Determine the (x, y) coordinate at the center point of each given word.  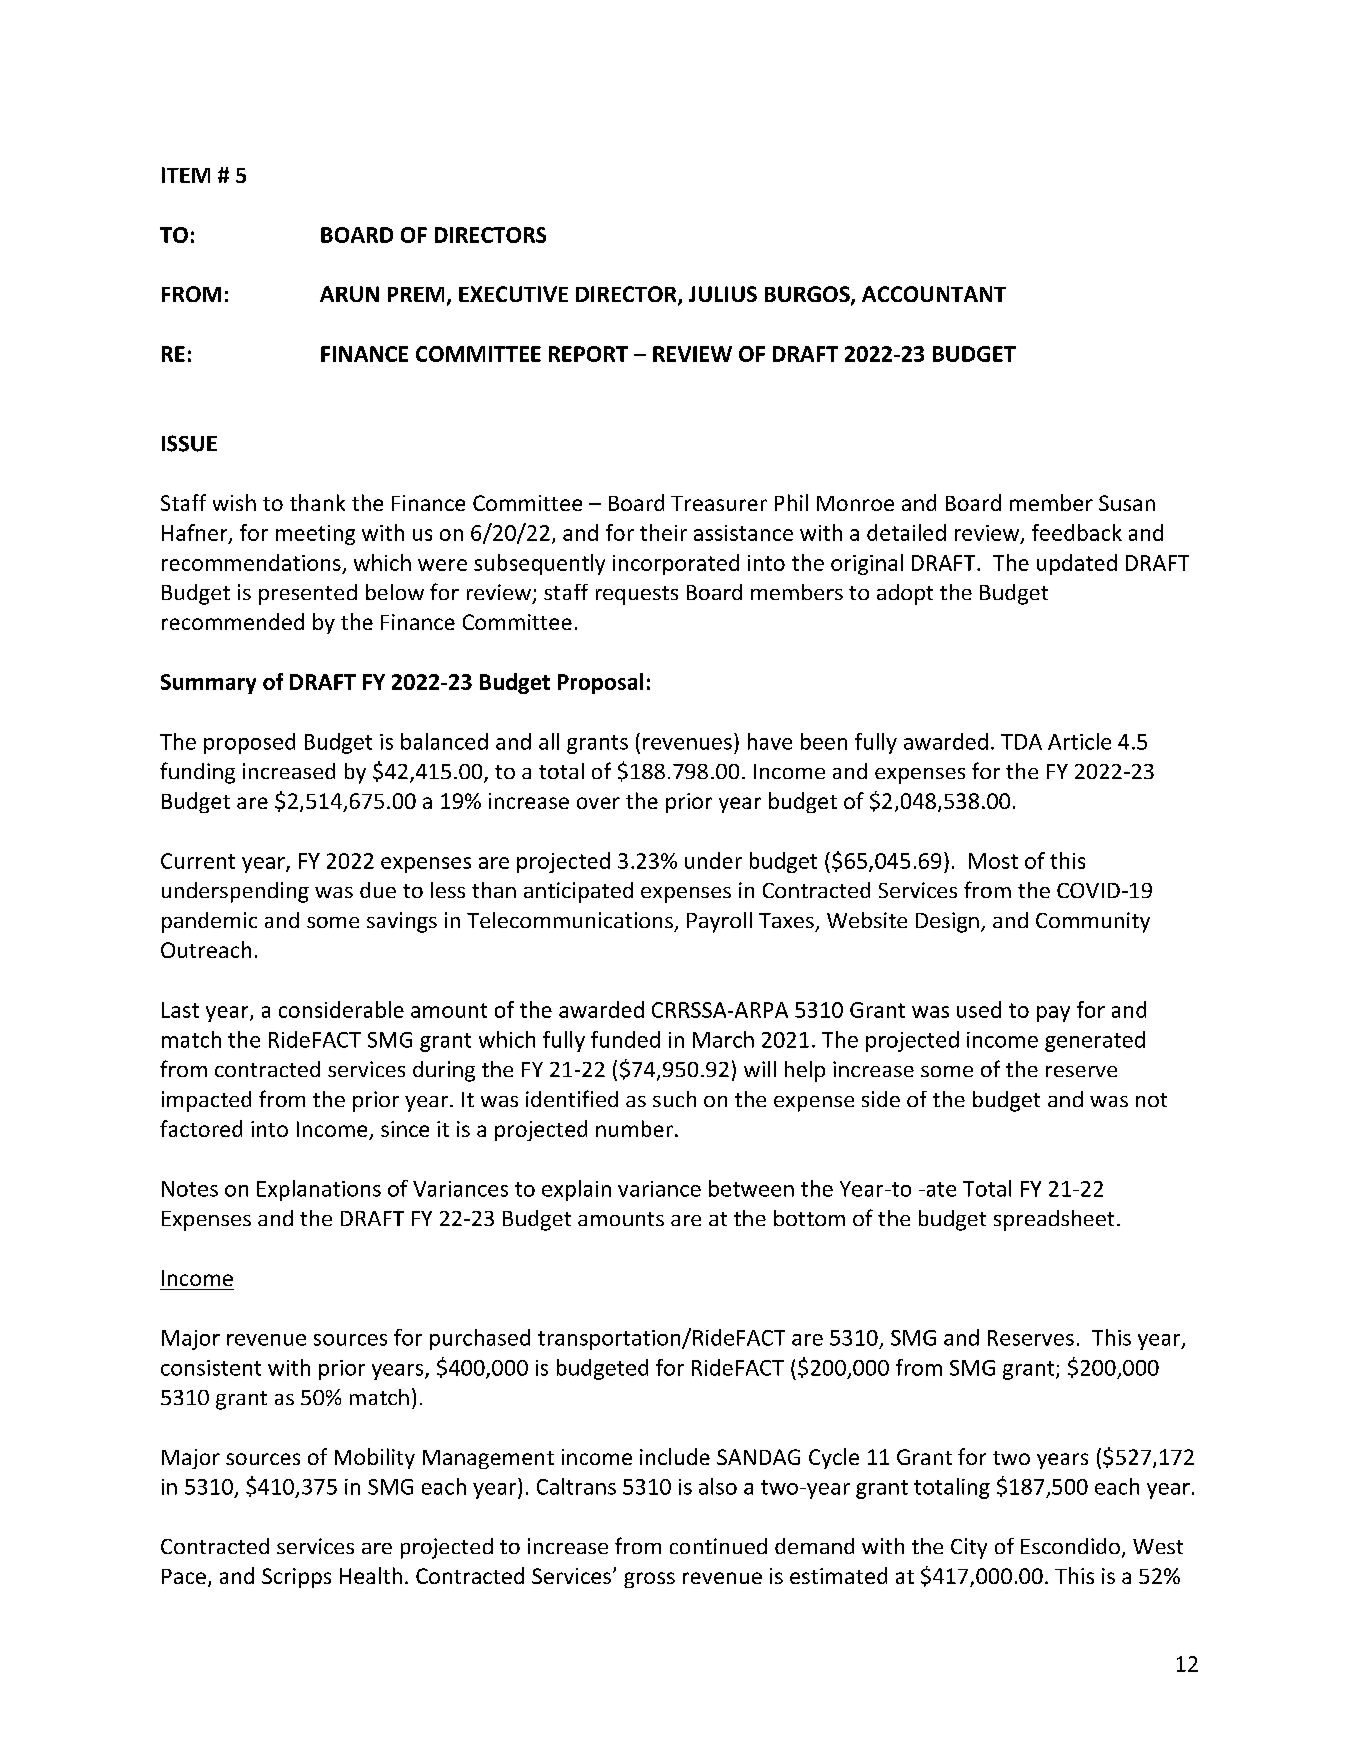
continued (718, 1546)
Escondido (1070, 1546)
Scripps (296, 1578)
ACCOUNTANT (934, 294)
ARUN (349, 294)
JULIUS (723, 294)
